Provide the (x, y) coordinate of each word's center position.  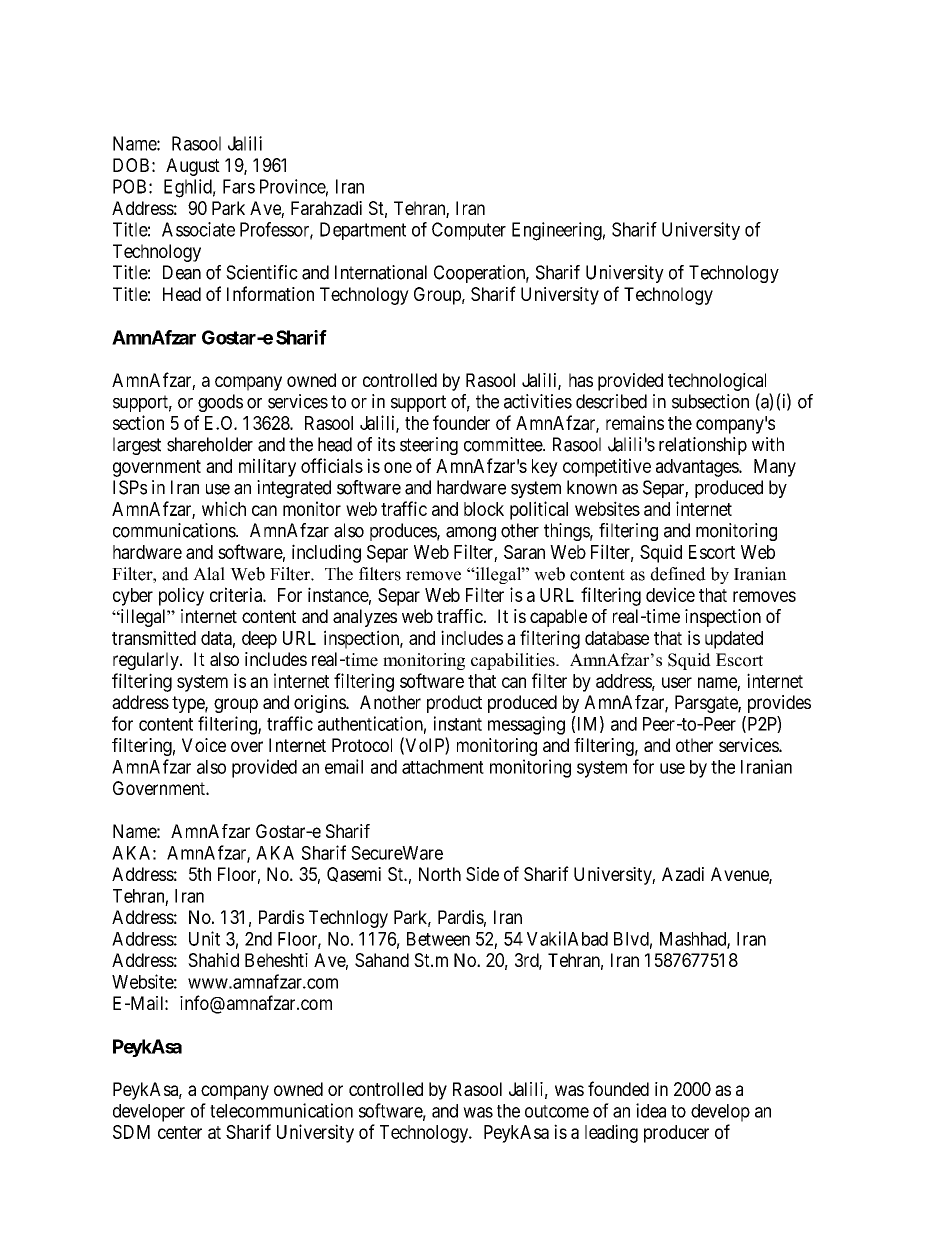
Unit (204, 938)
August (193, 167)
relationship (703, 446)
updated (734, 640)
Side (482, 874)
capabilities (514, 661)
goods (220, 403)
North (440, 874)
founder (461, 422)
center (180, 1132)
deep (259, 640)
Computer (469, 231)
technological (717, 382)
